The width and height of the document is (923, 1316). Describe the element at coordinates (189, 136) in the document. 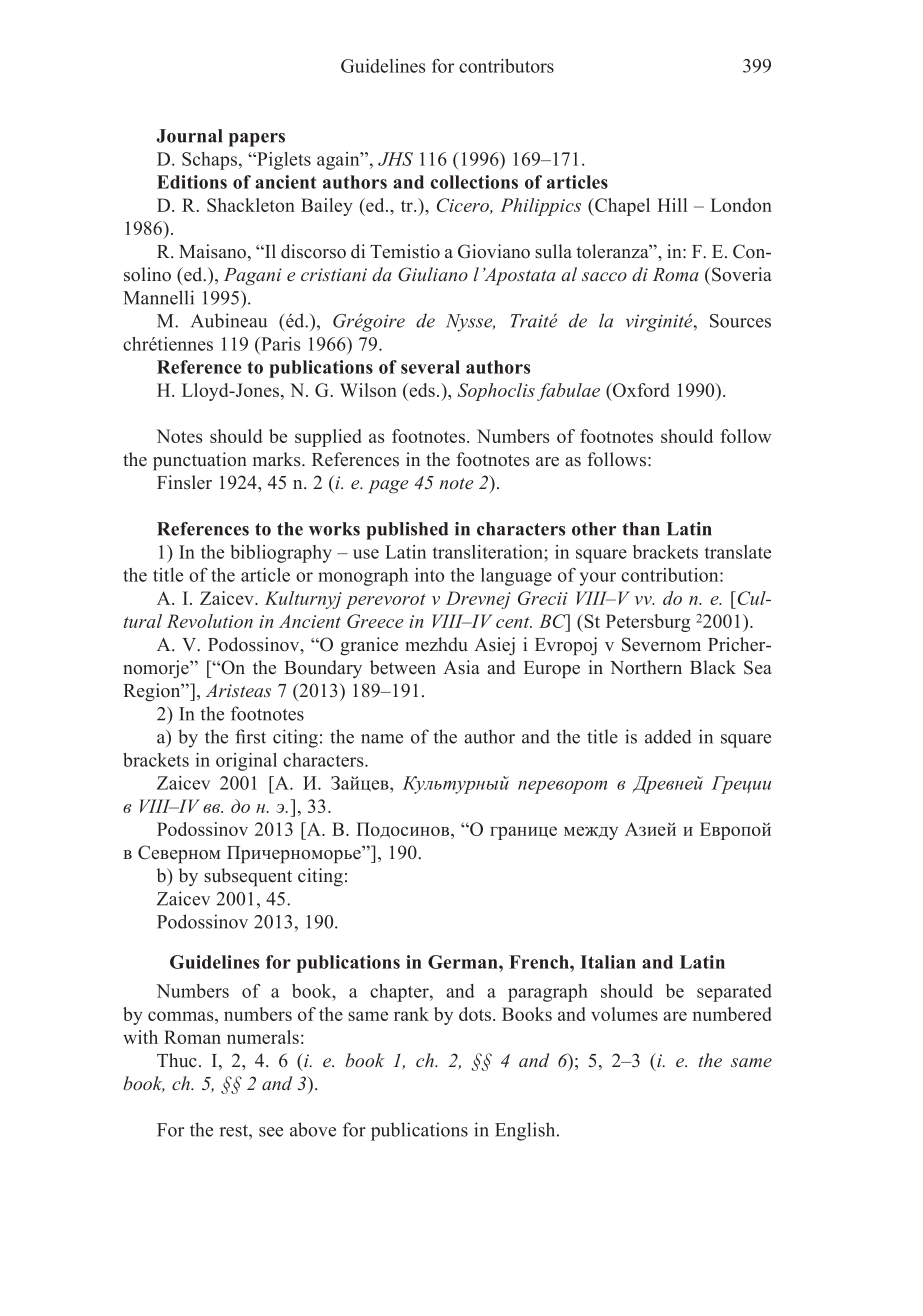

I see `Journal` at that location.
